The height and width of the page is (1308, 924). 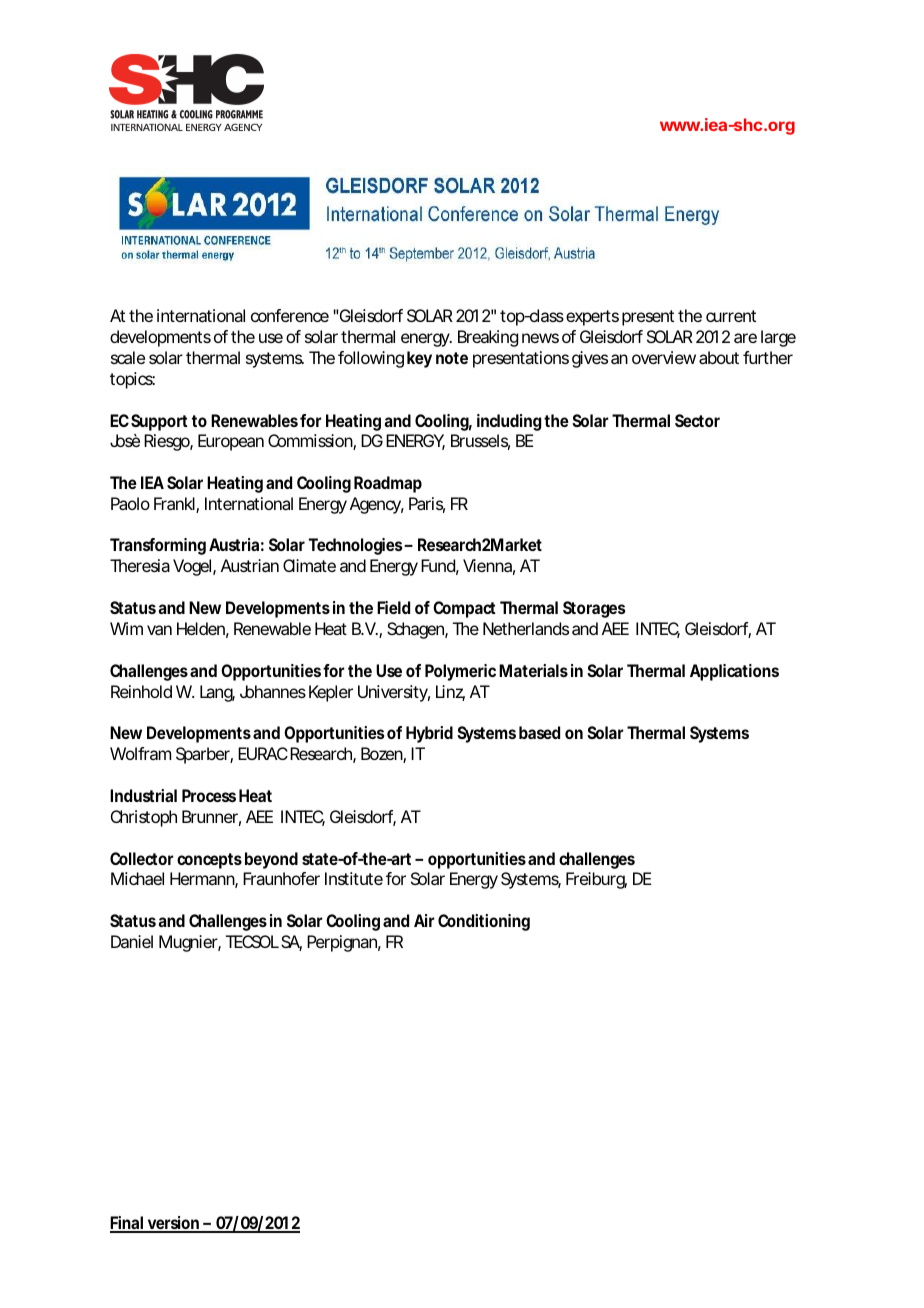 I want to click on about, so click(x=719, y=357).
